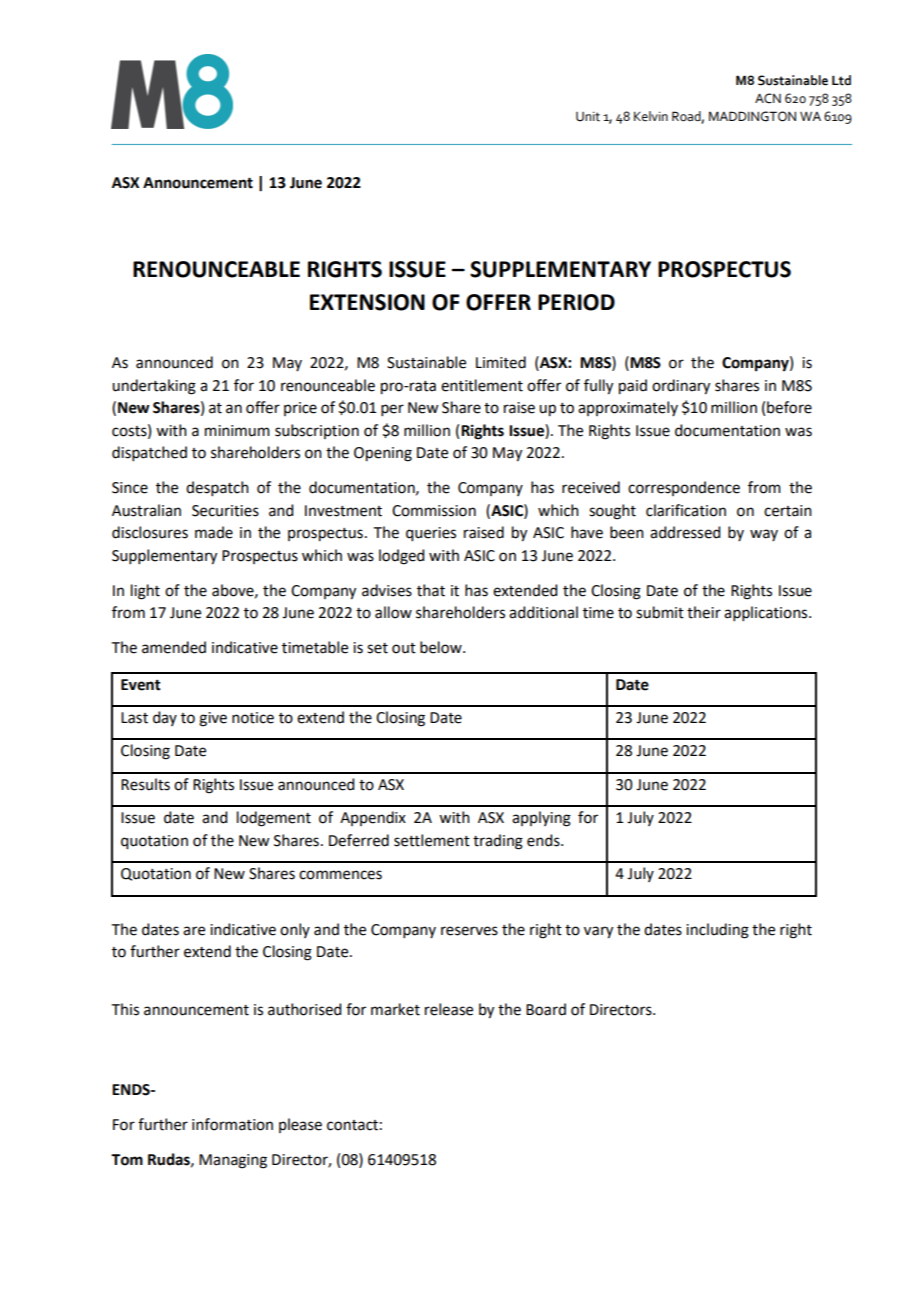  Describe the element at coordinates (767, 613) in the image. I see `applications` at that location.
